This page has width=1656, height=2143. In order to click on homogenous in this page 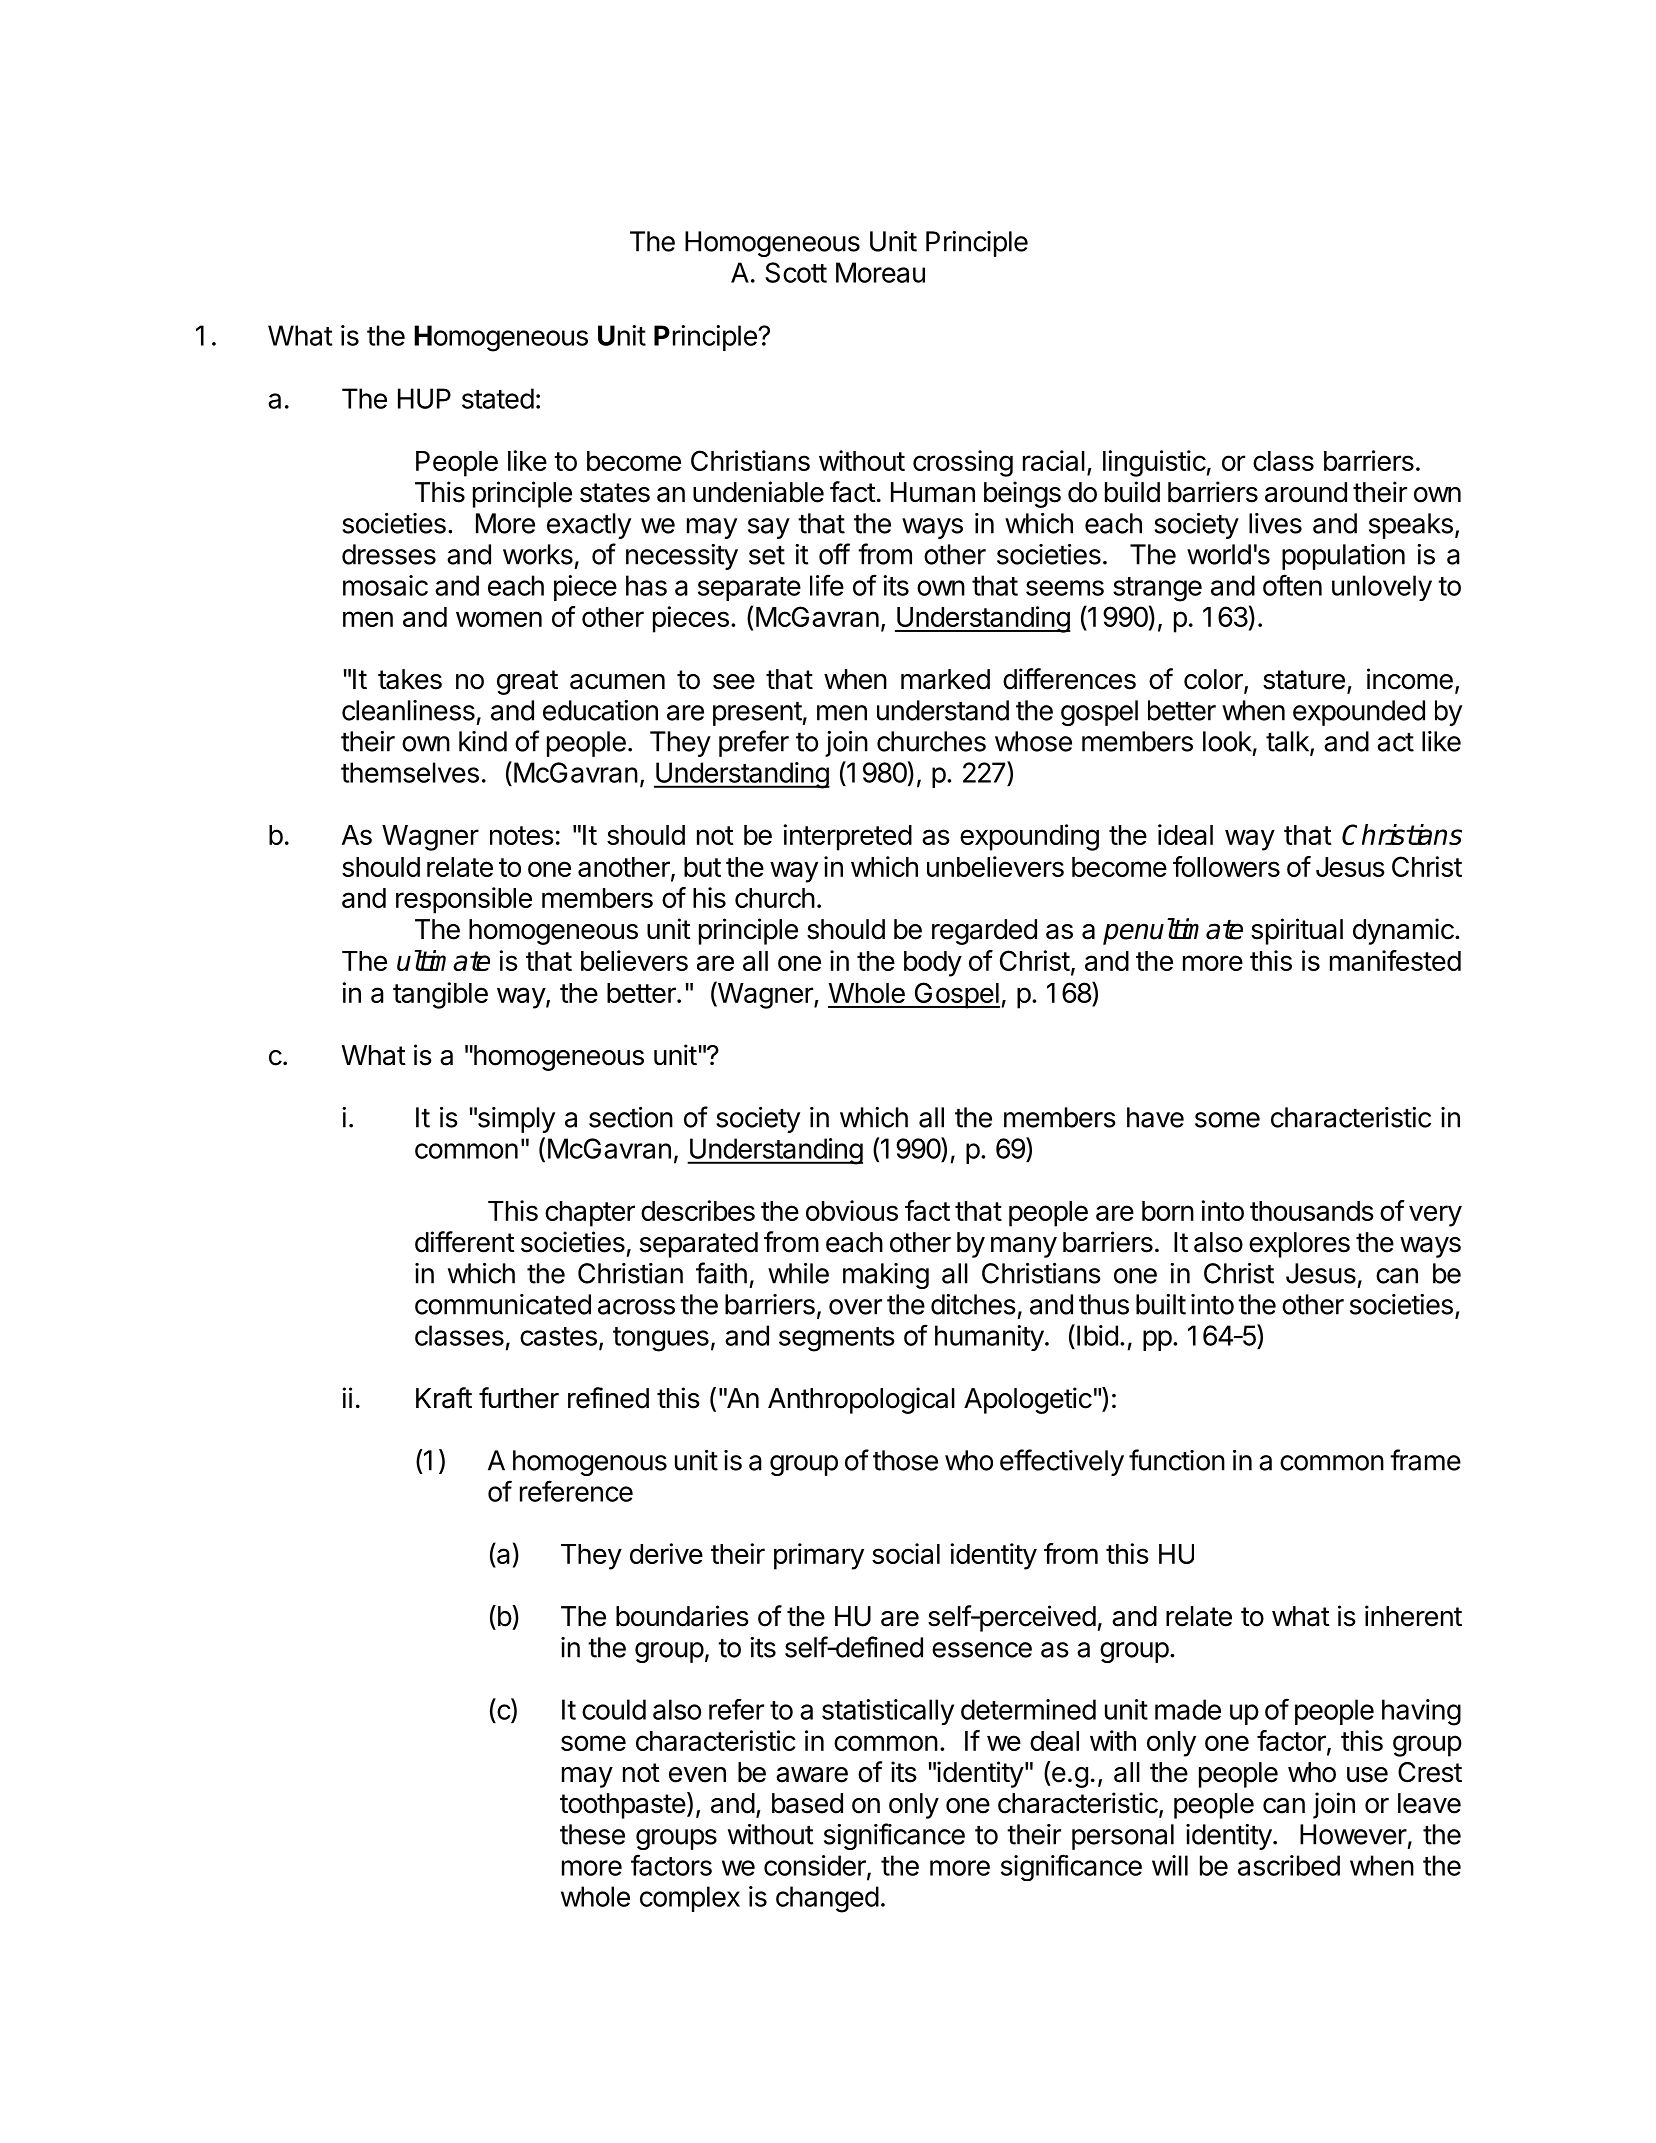, I will do `click(590, 1463)`.
